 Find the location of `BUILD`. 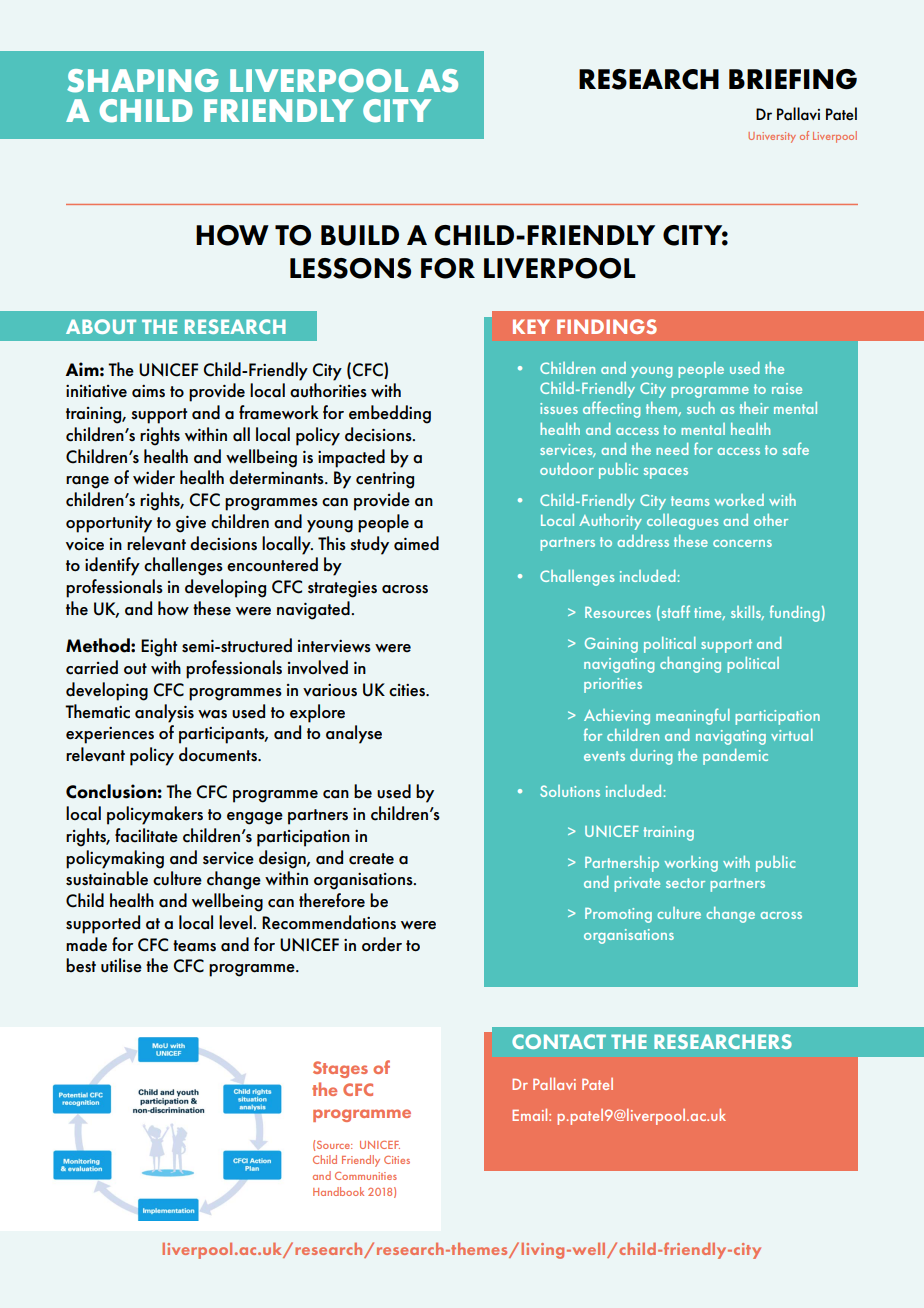

BUILD is located at coordinates (360, 235).
